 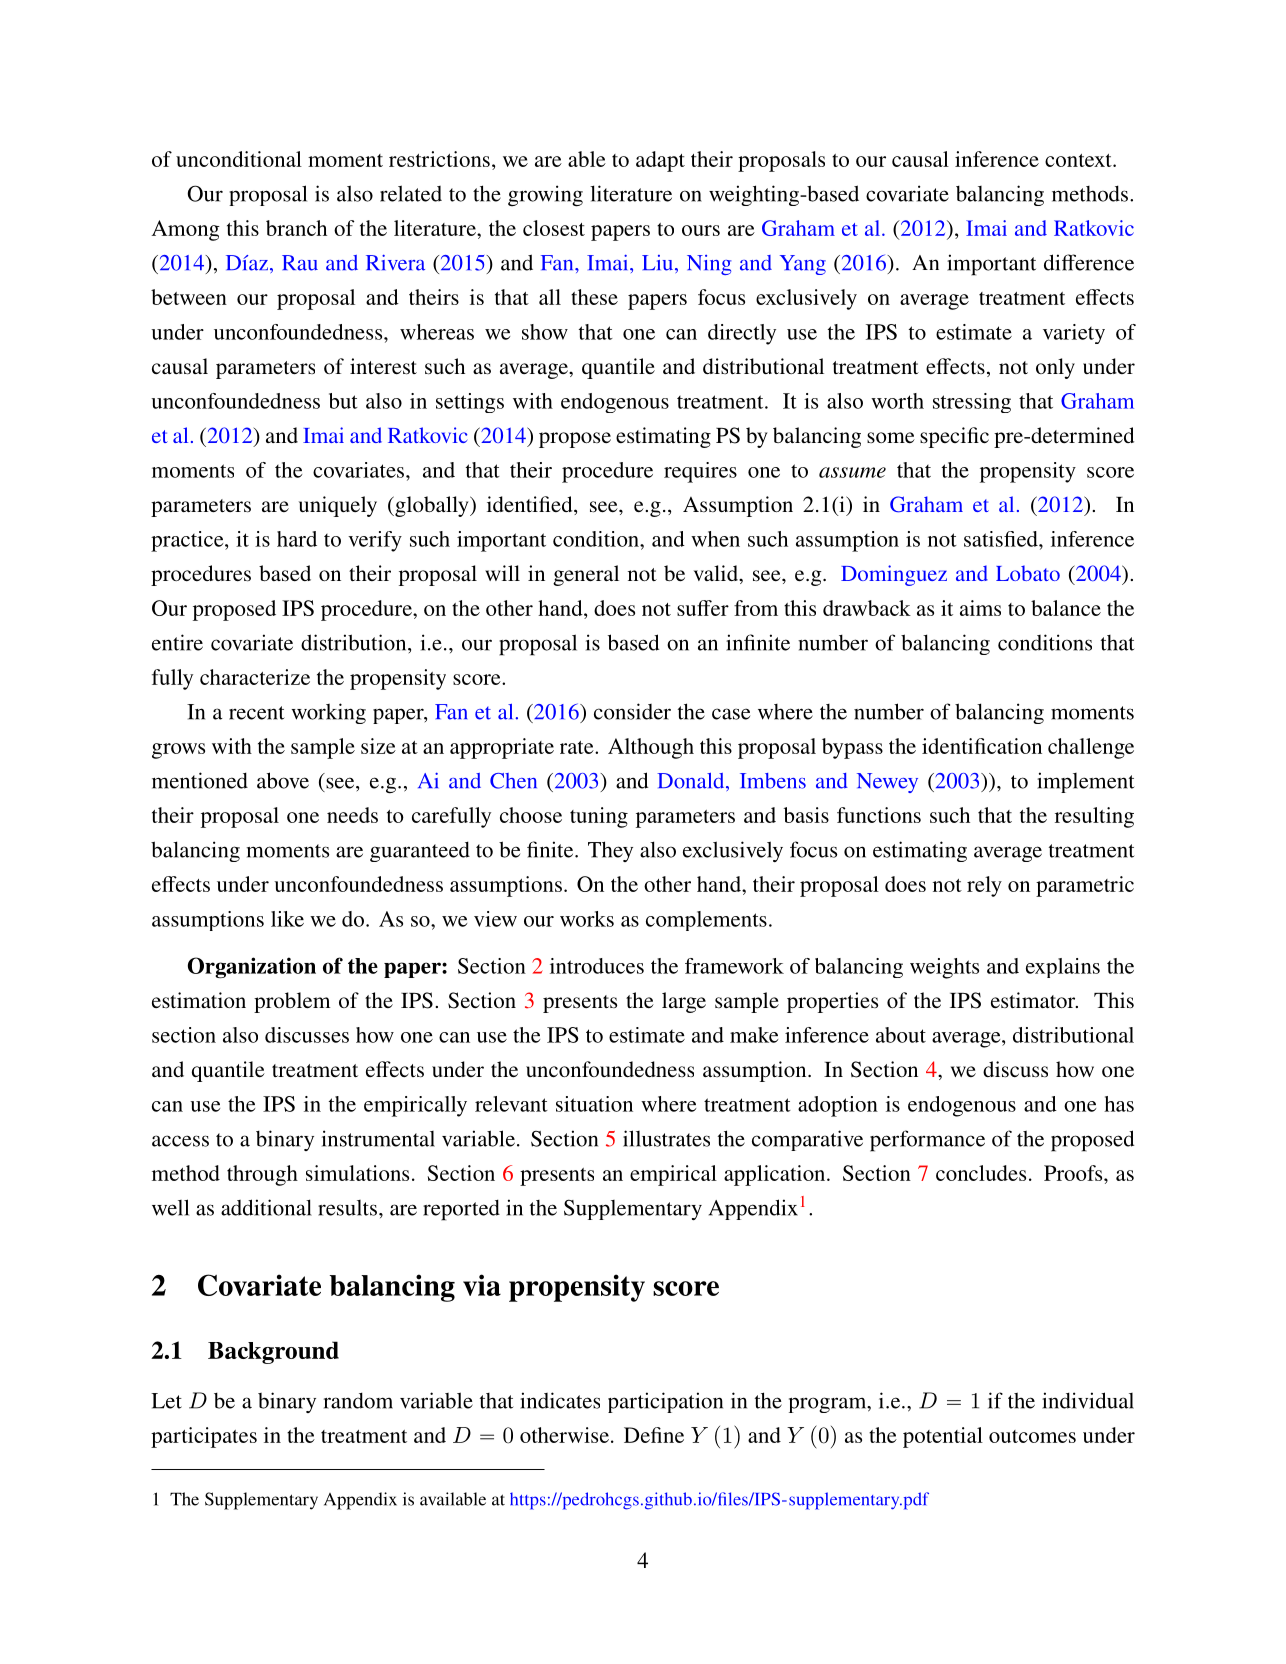 I want to click on characterize, so click(x=255, y=677).
